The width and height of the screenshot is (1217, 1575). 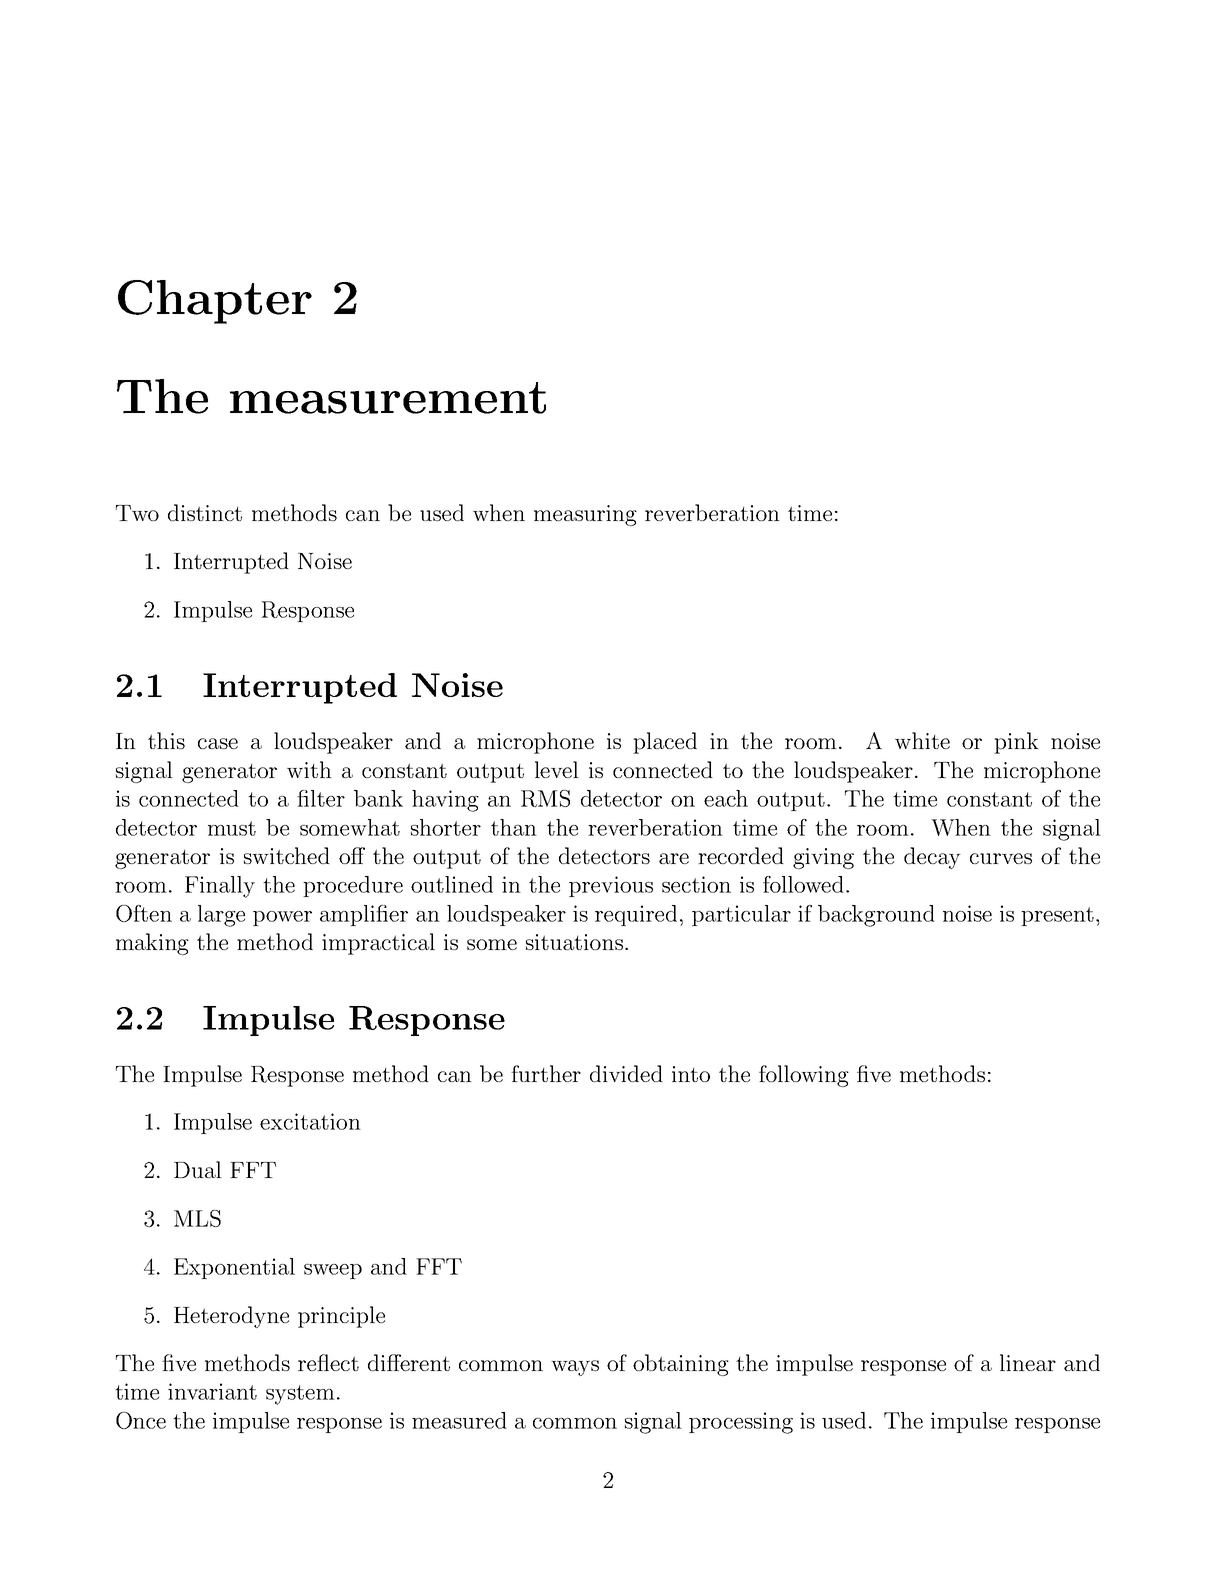 What do you see at coordinates (218, 743) in the screenshot?
I see `case` at bounding box center [218, 743].
